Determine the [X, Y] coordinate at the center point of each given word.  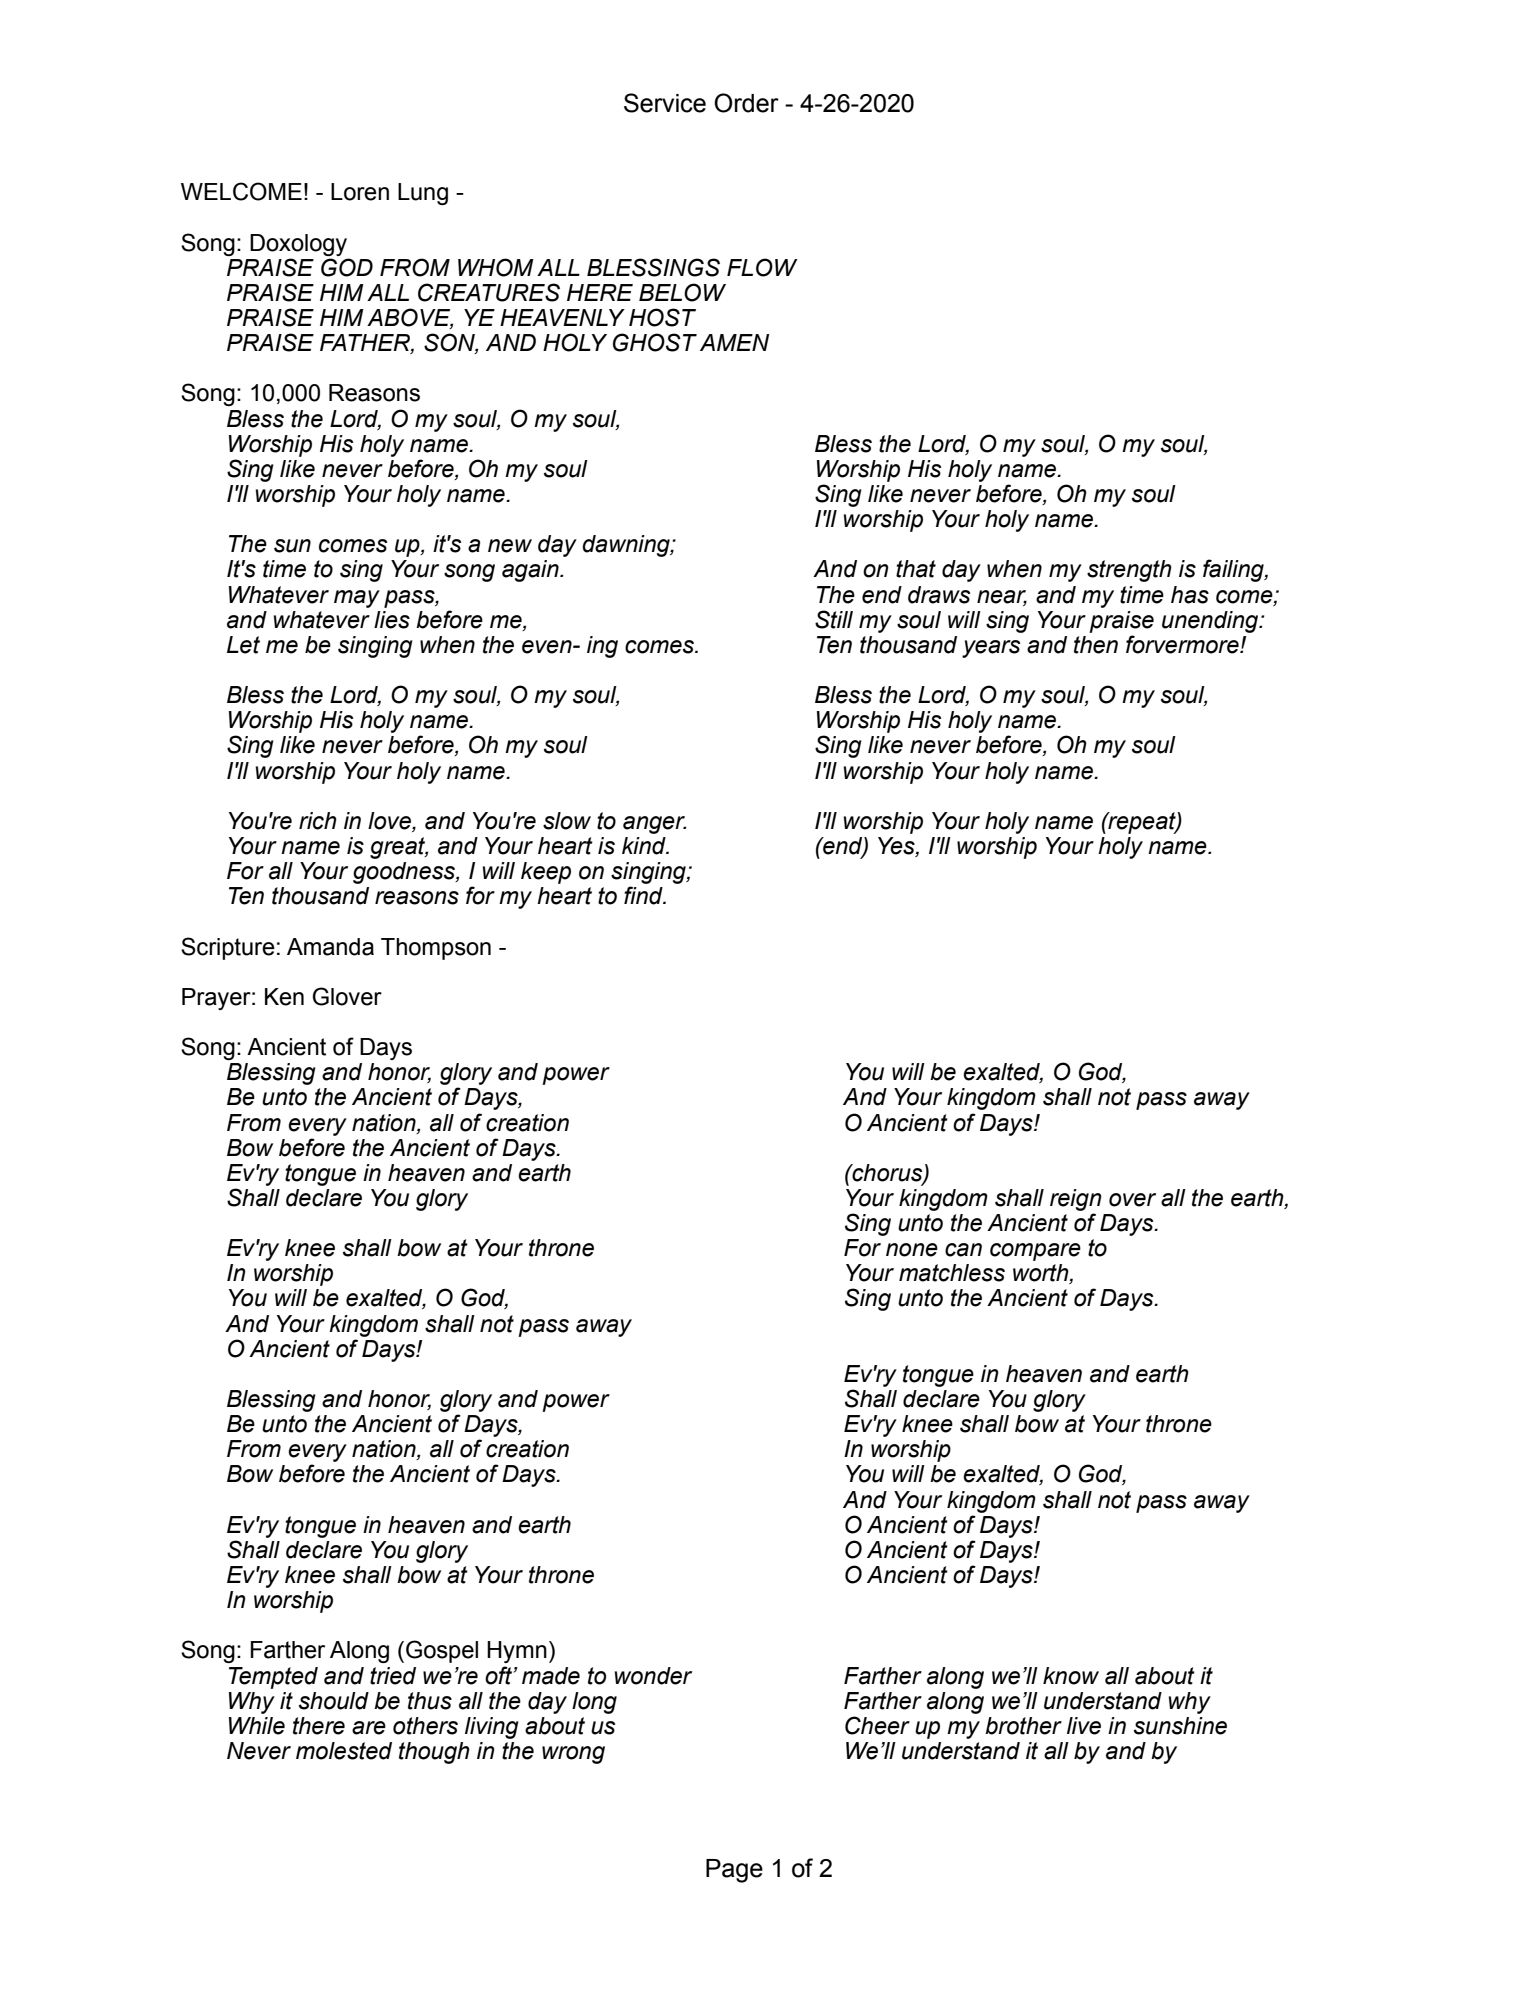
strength [1129, 571]
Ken [284, 997]
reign [1076, 1200]
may [357, 599]
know [1071, 1676]
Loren [360, 192]
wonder [653, 1676]
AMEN [734, 342]
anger [654, 825]
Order [746, 103]
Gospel [442, 1651]
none [912, 1250]
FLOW [762, 267]
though [434, 1753]
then [1096, 645]
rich [318, 821]
